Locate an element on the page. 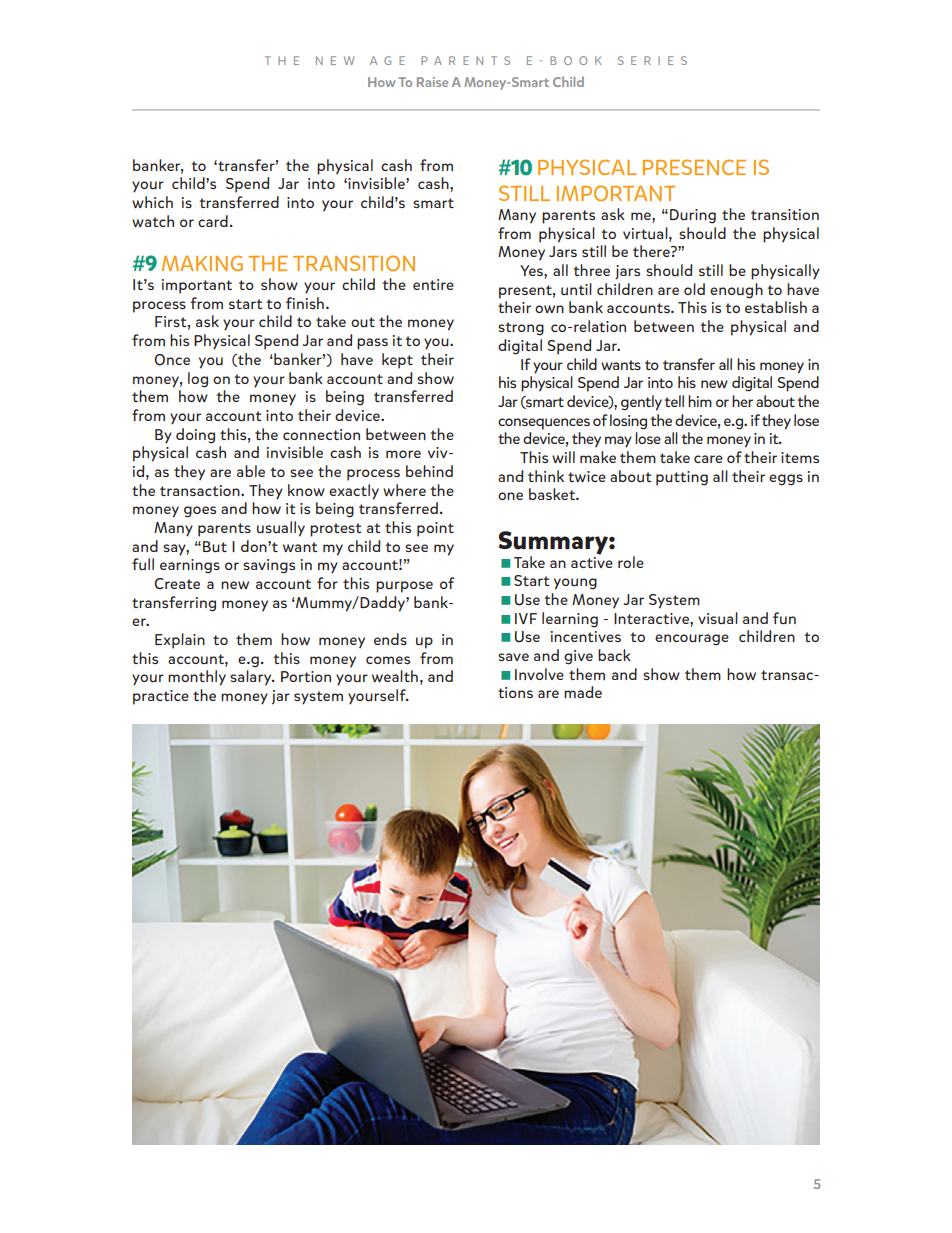 The image size is (952, 1233). During is located at coordinates (693, 216).
